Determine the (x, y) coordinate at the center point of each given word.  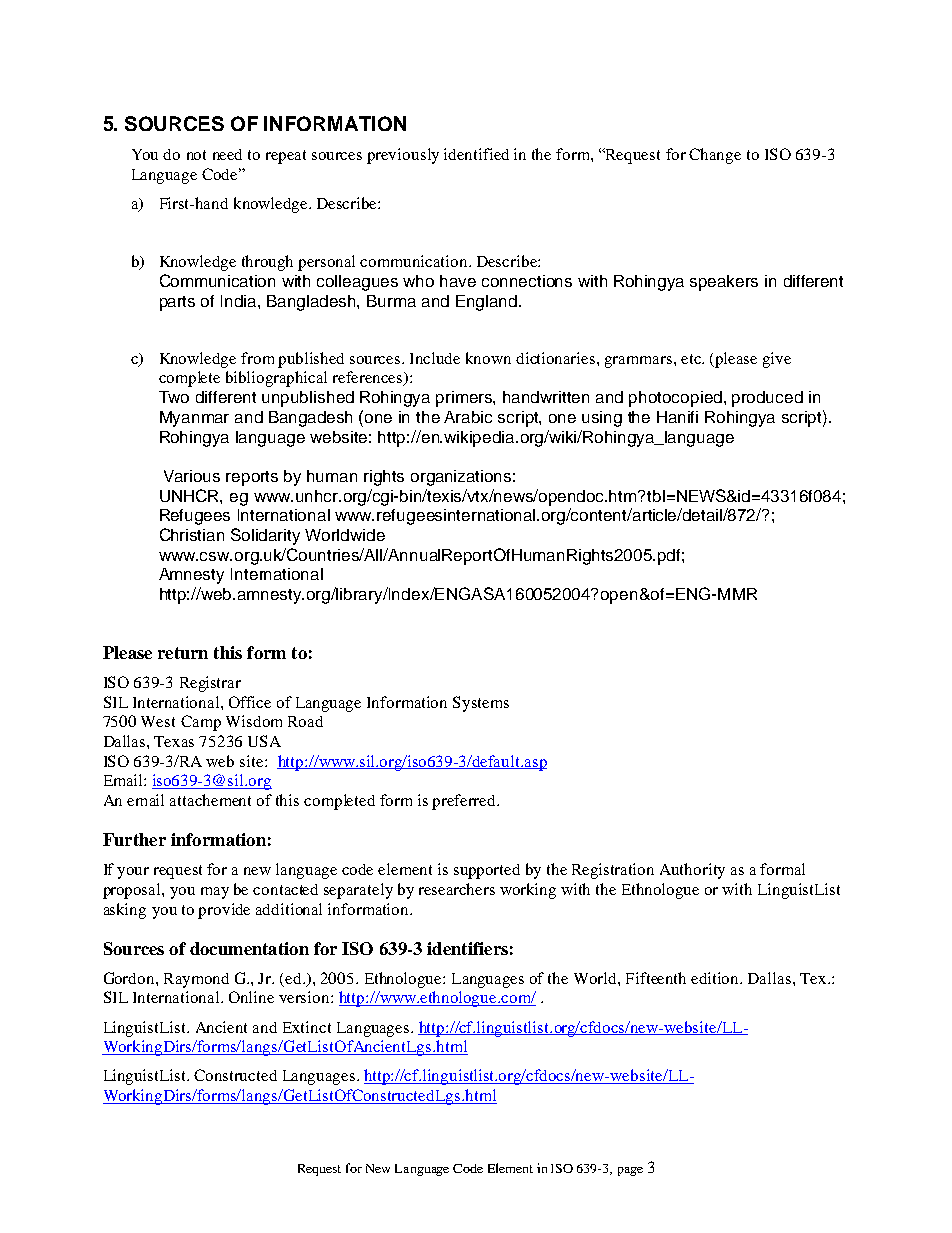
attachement (210, 800)
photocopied (675, 399)
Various (192, 476)
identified (476, 154)
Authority (692, 871)
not (196, 155)
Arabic (468, 417)
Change (715, 156)
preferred (465, 802)
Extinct (307, 1027)
